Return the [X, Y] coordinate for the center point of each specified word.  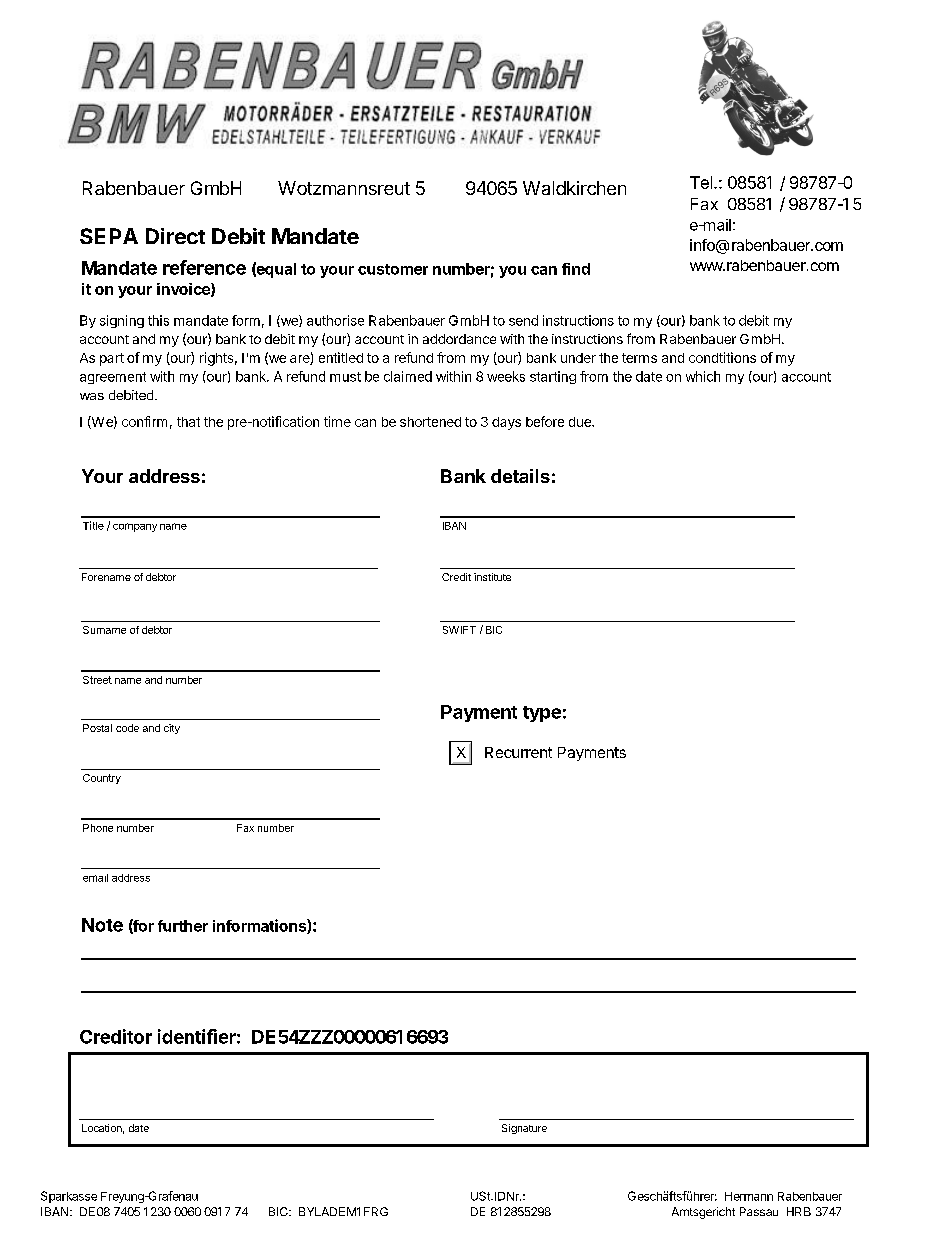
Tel [702, 182]
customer [393, 269]
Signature [524, 1129]
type [542, 714]
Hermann [749, 1196]
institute [492, 577]
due [581, 422]
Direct [175, 236]
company [135, 527]
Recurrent [518, 752]
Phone [98, 828]
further [183, 926]
